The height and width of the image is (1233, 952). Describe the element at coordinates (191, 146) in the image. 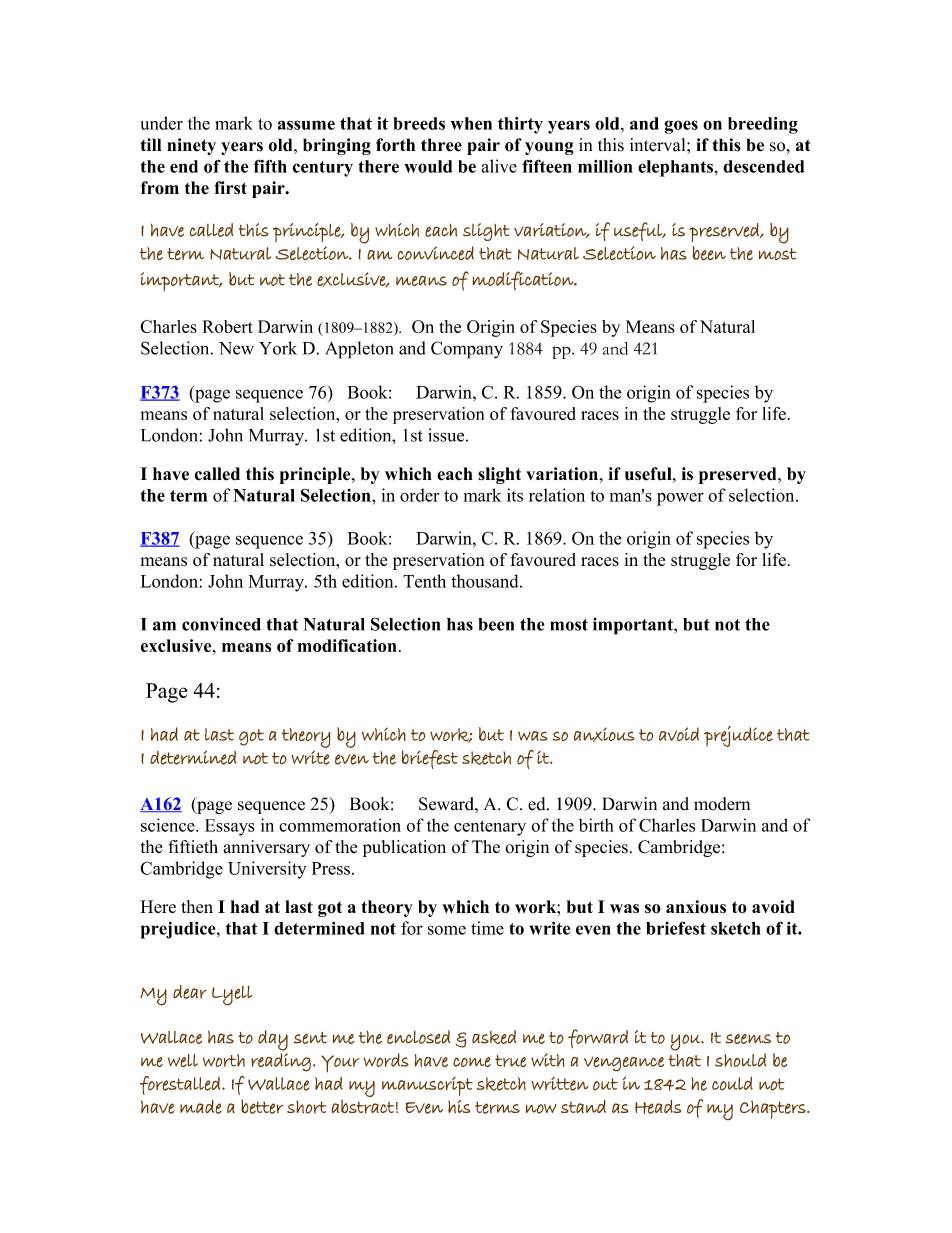

I see `ninety` at that location.
